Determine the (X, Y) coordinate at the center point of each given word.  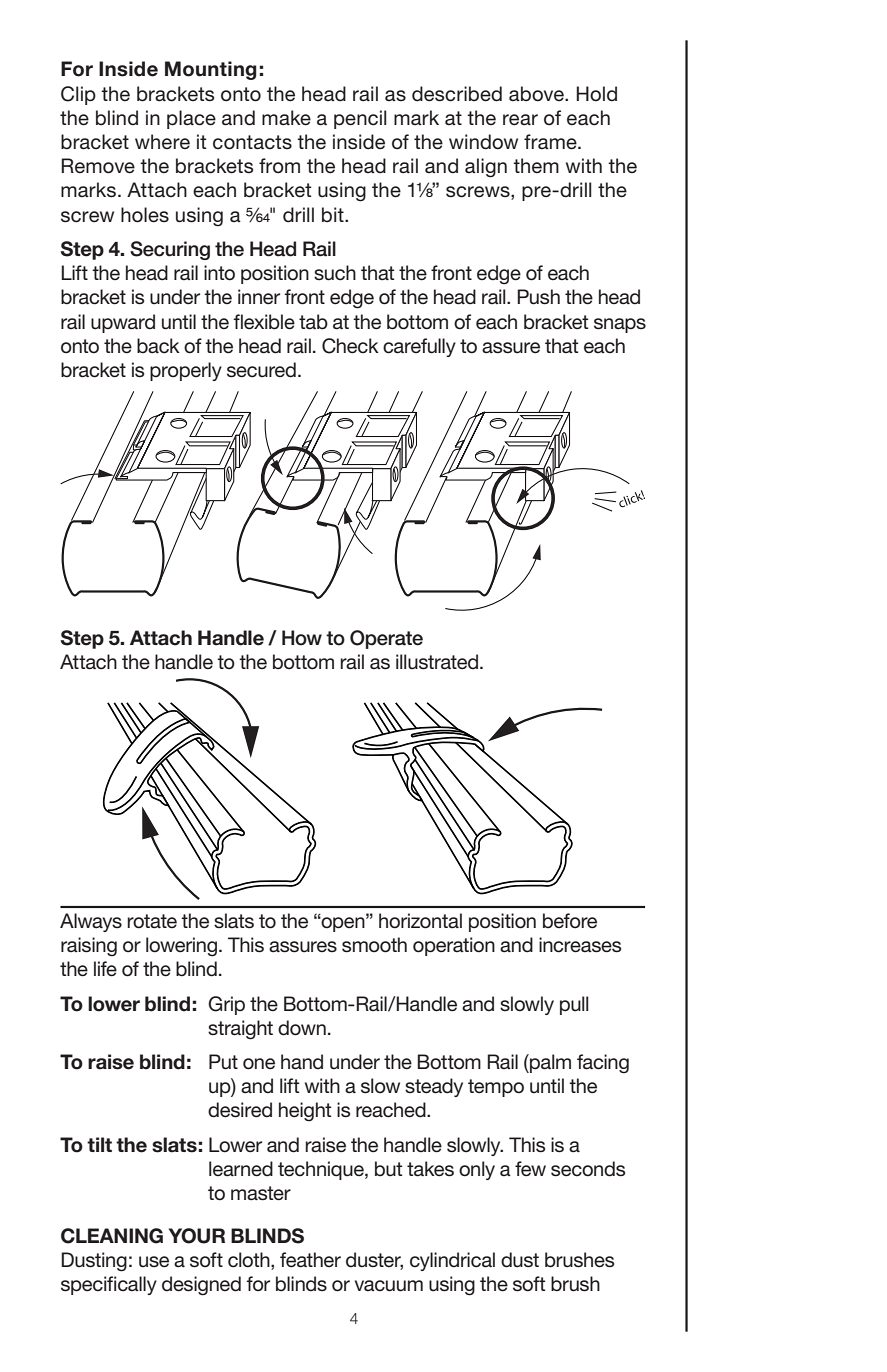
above (537, 94)
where (162, 141)
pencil (360, 119)
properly (186, 371)
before (570, 921)
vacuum (389, 1286)
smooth (374, 945)
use (154, 1262)
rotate (152, 921)
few (530, 1169)
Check (350, 346)
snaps (620, 325)
